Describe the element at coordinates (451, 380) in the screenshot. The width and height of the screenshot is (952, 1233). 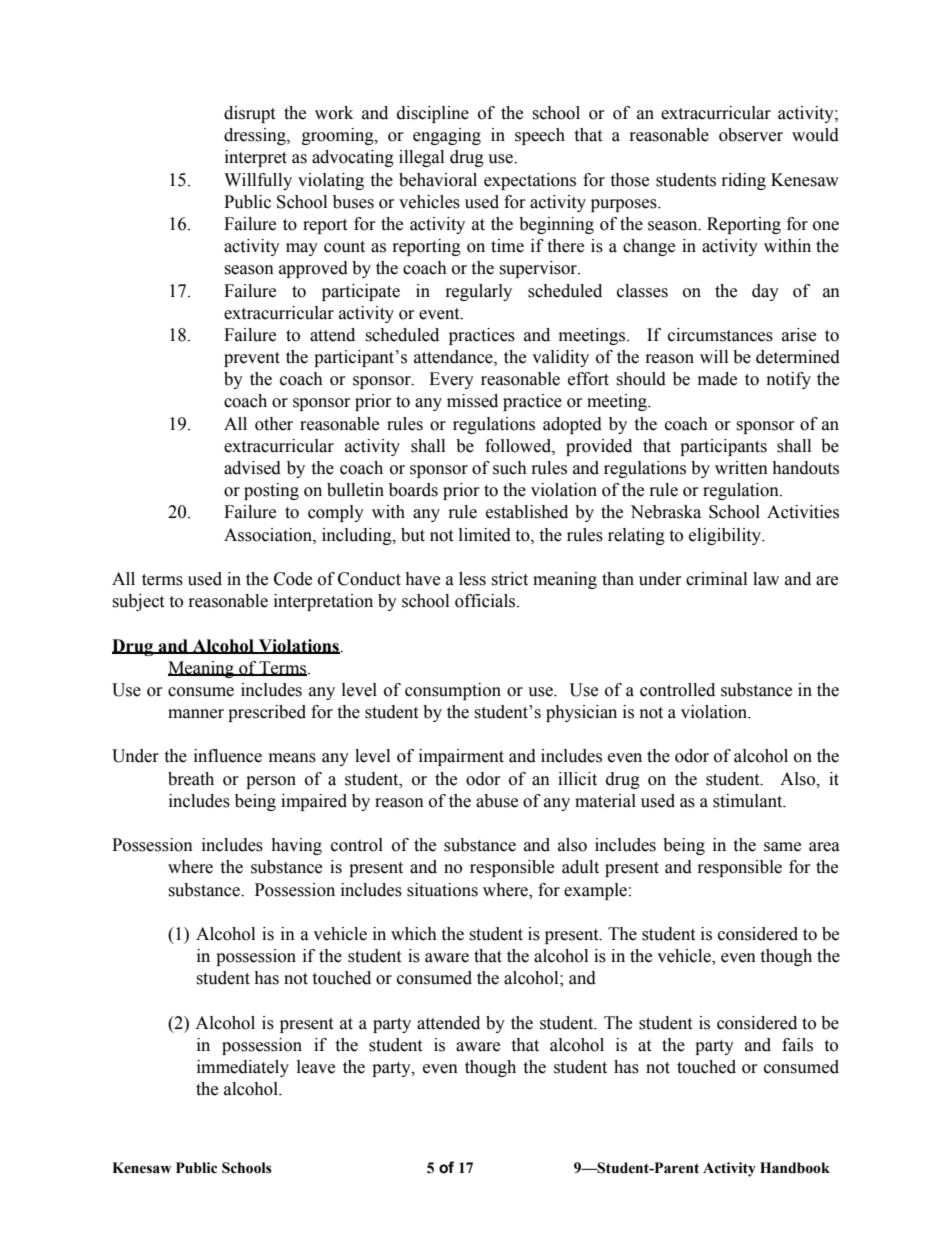
I see `Every` at that location.
